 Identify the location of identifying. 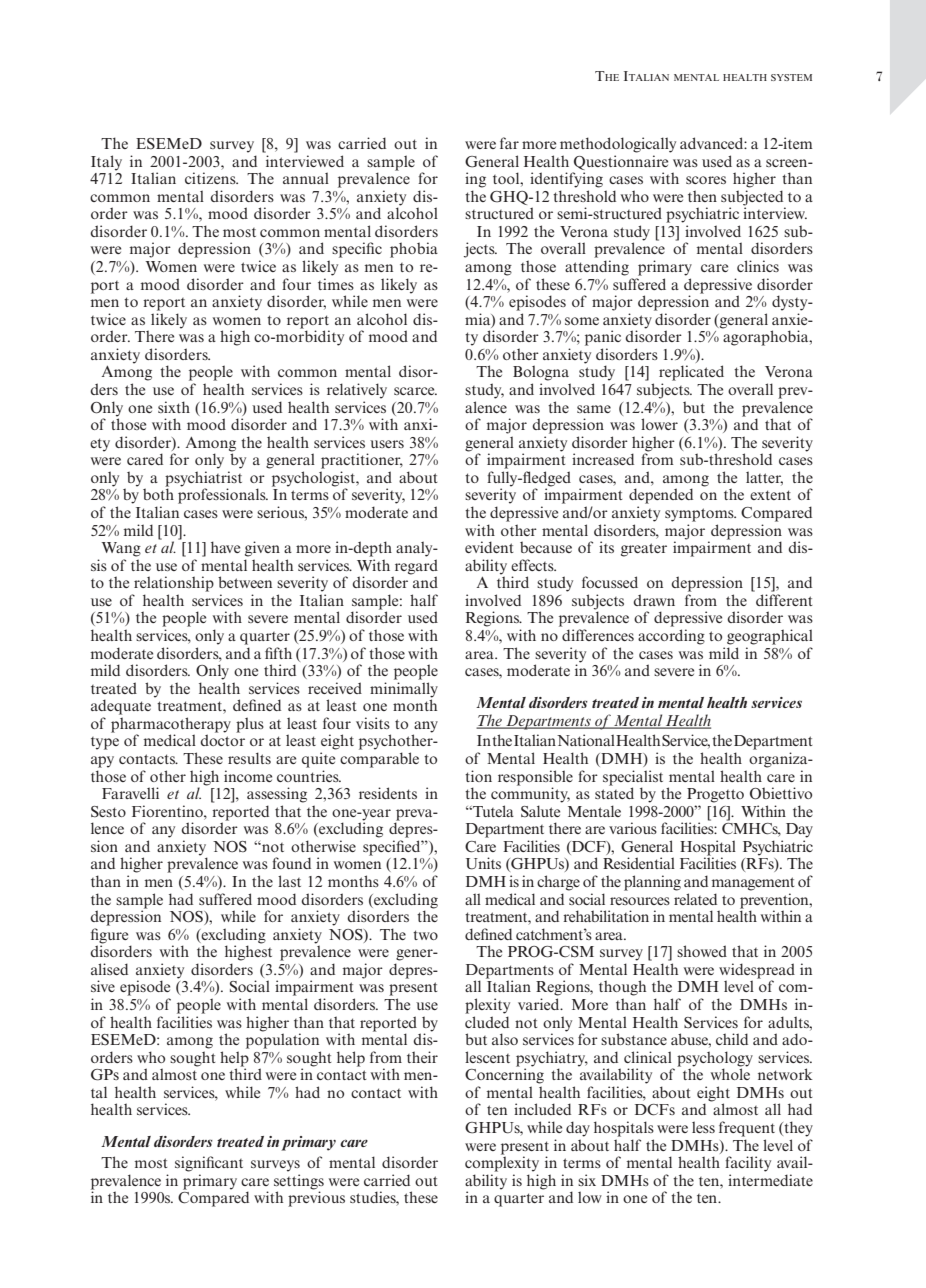
(566, 180).
